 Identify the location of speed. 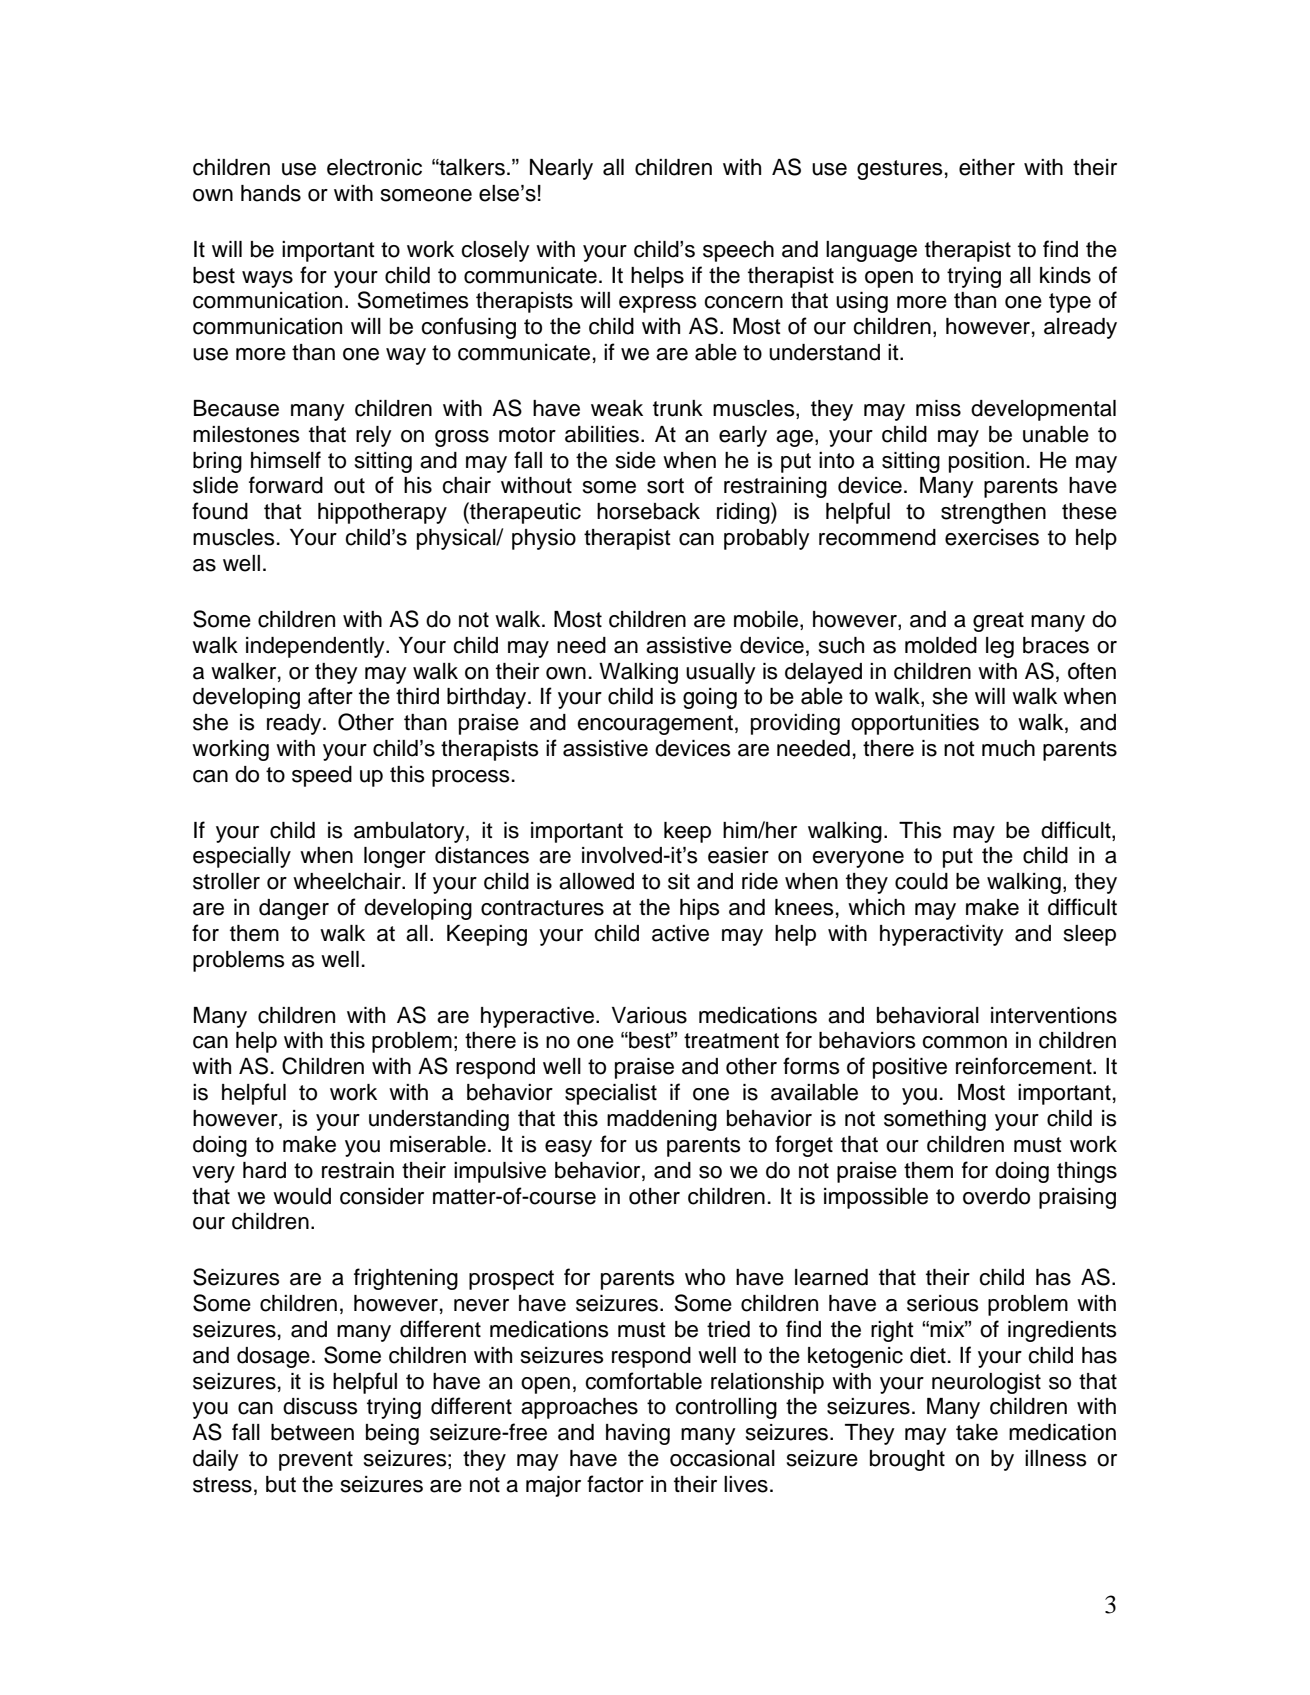
(322, 776).
